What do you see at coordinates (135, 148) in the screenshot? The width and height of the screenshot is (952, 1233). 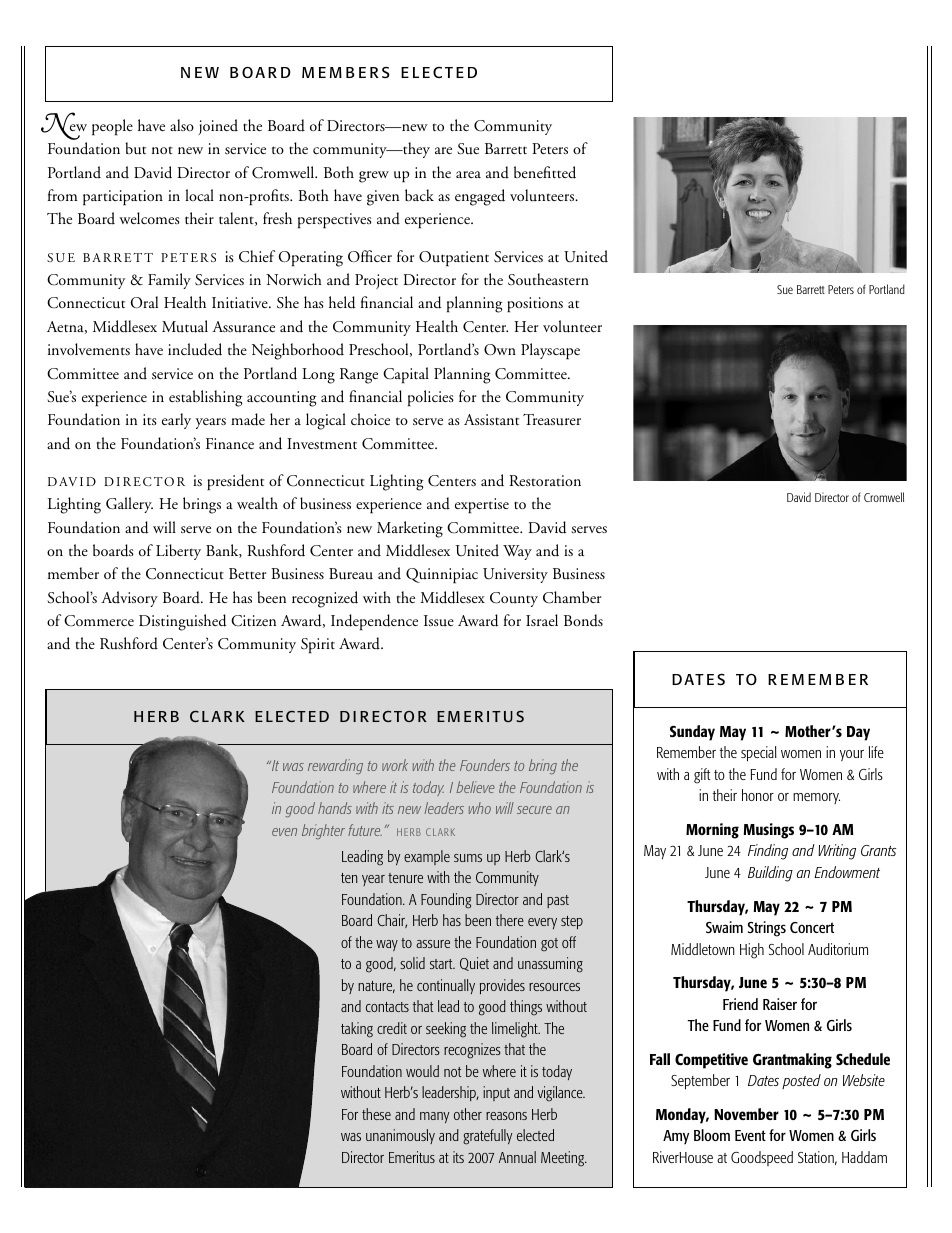 I see `but` at bounding box center [135, 148].
